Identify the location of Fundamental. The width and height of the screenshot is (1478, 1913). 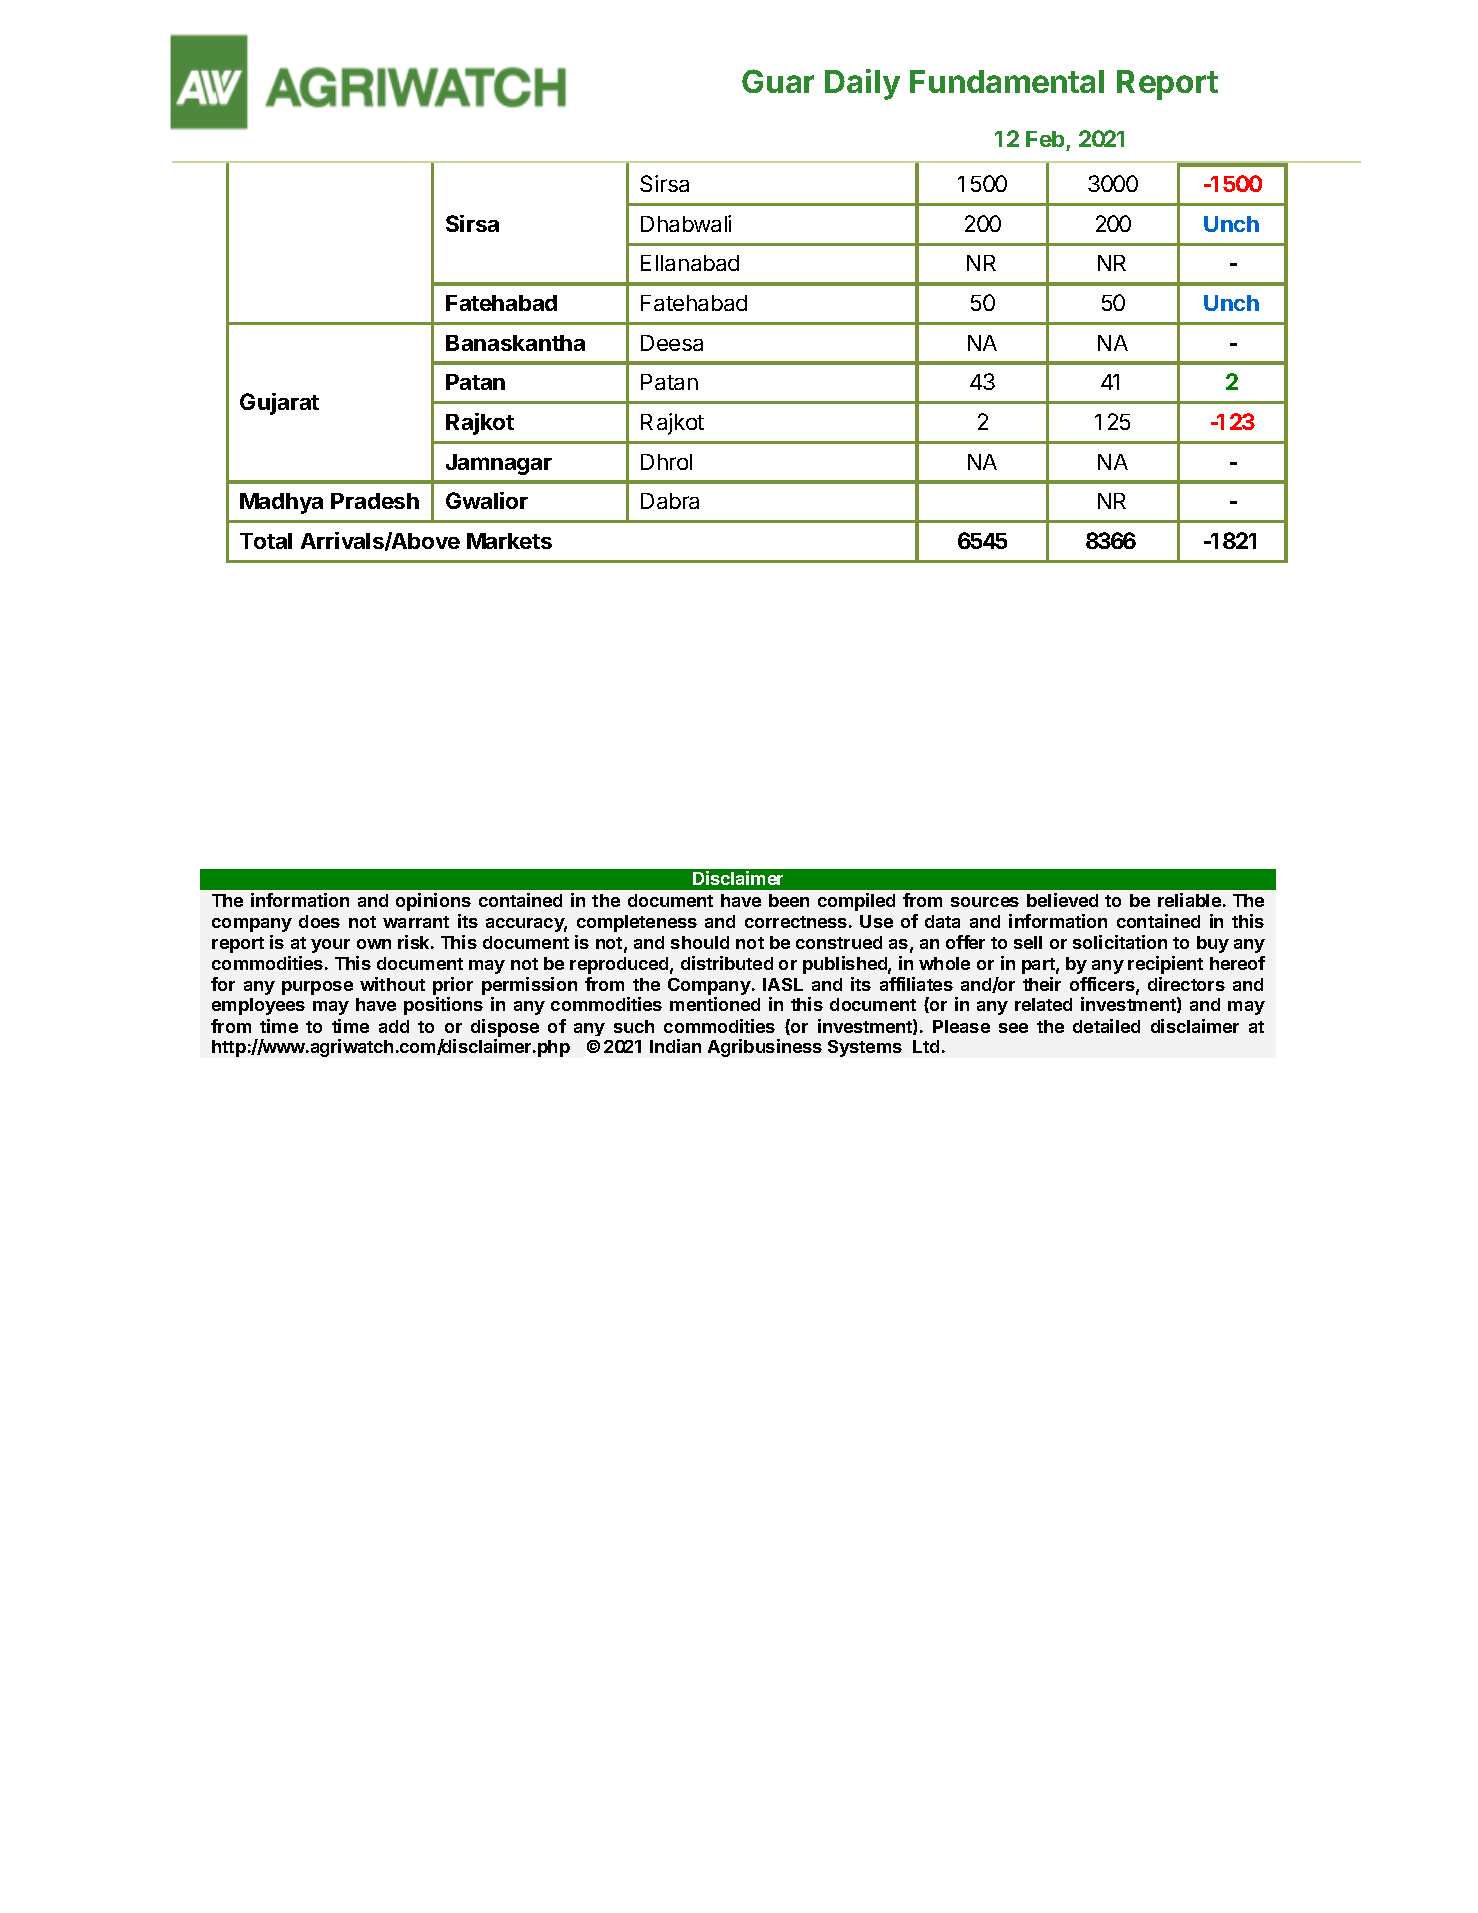
(1007, 81).
